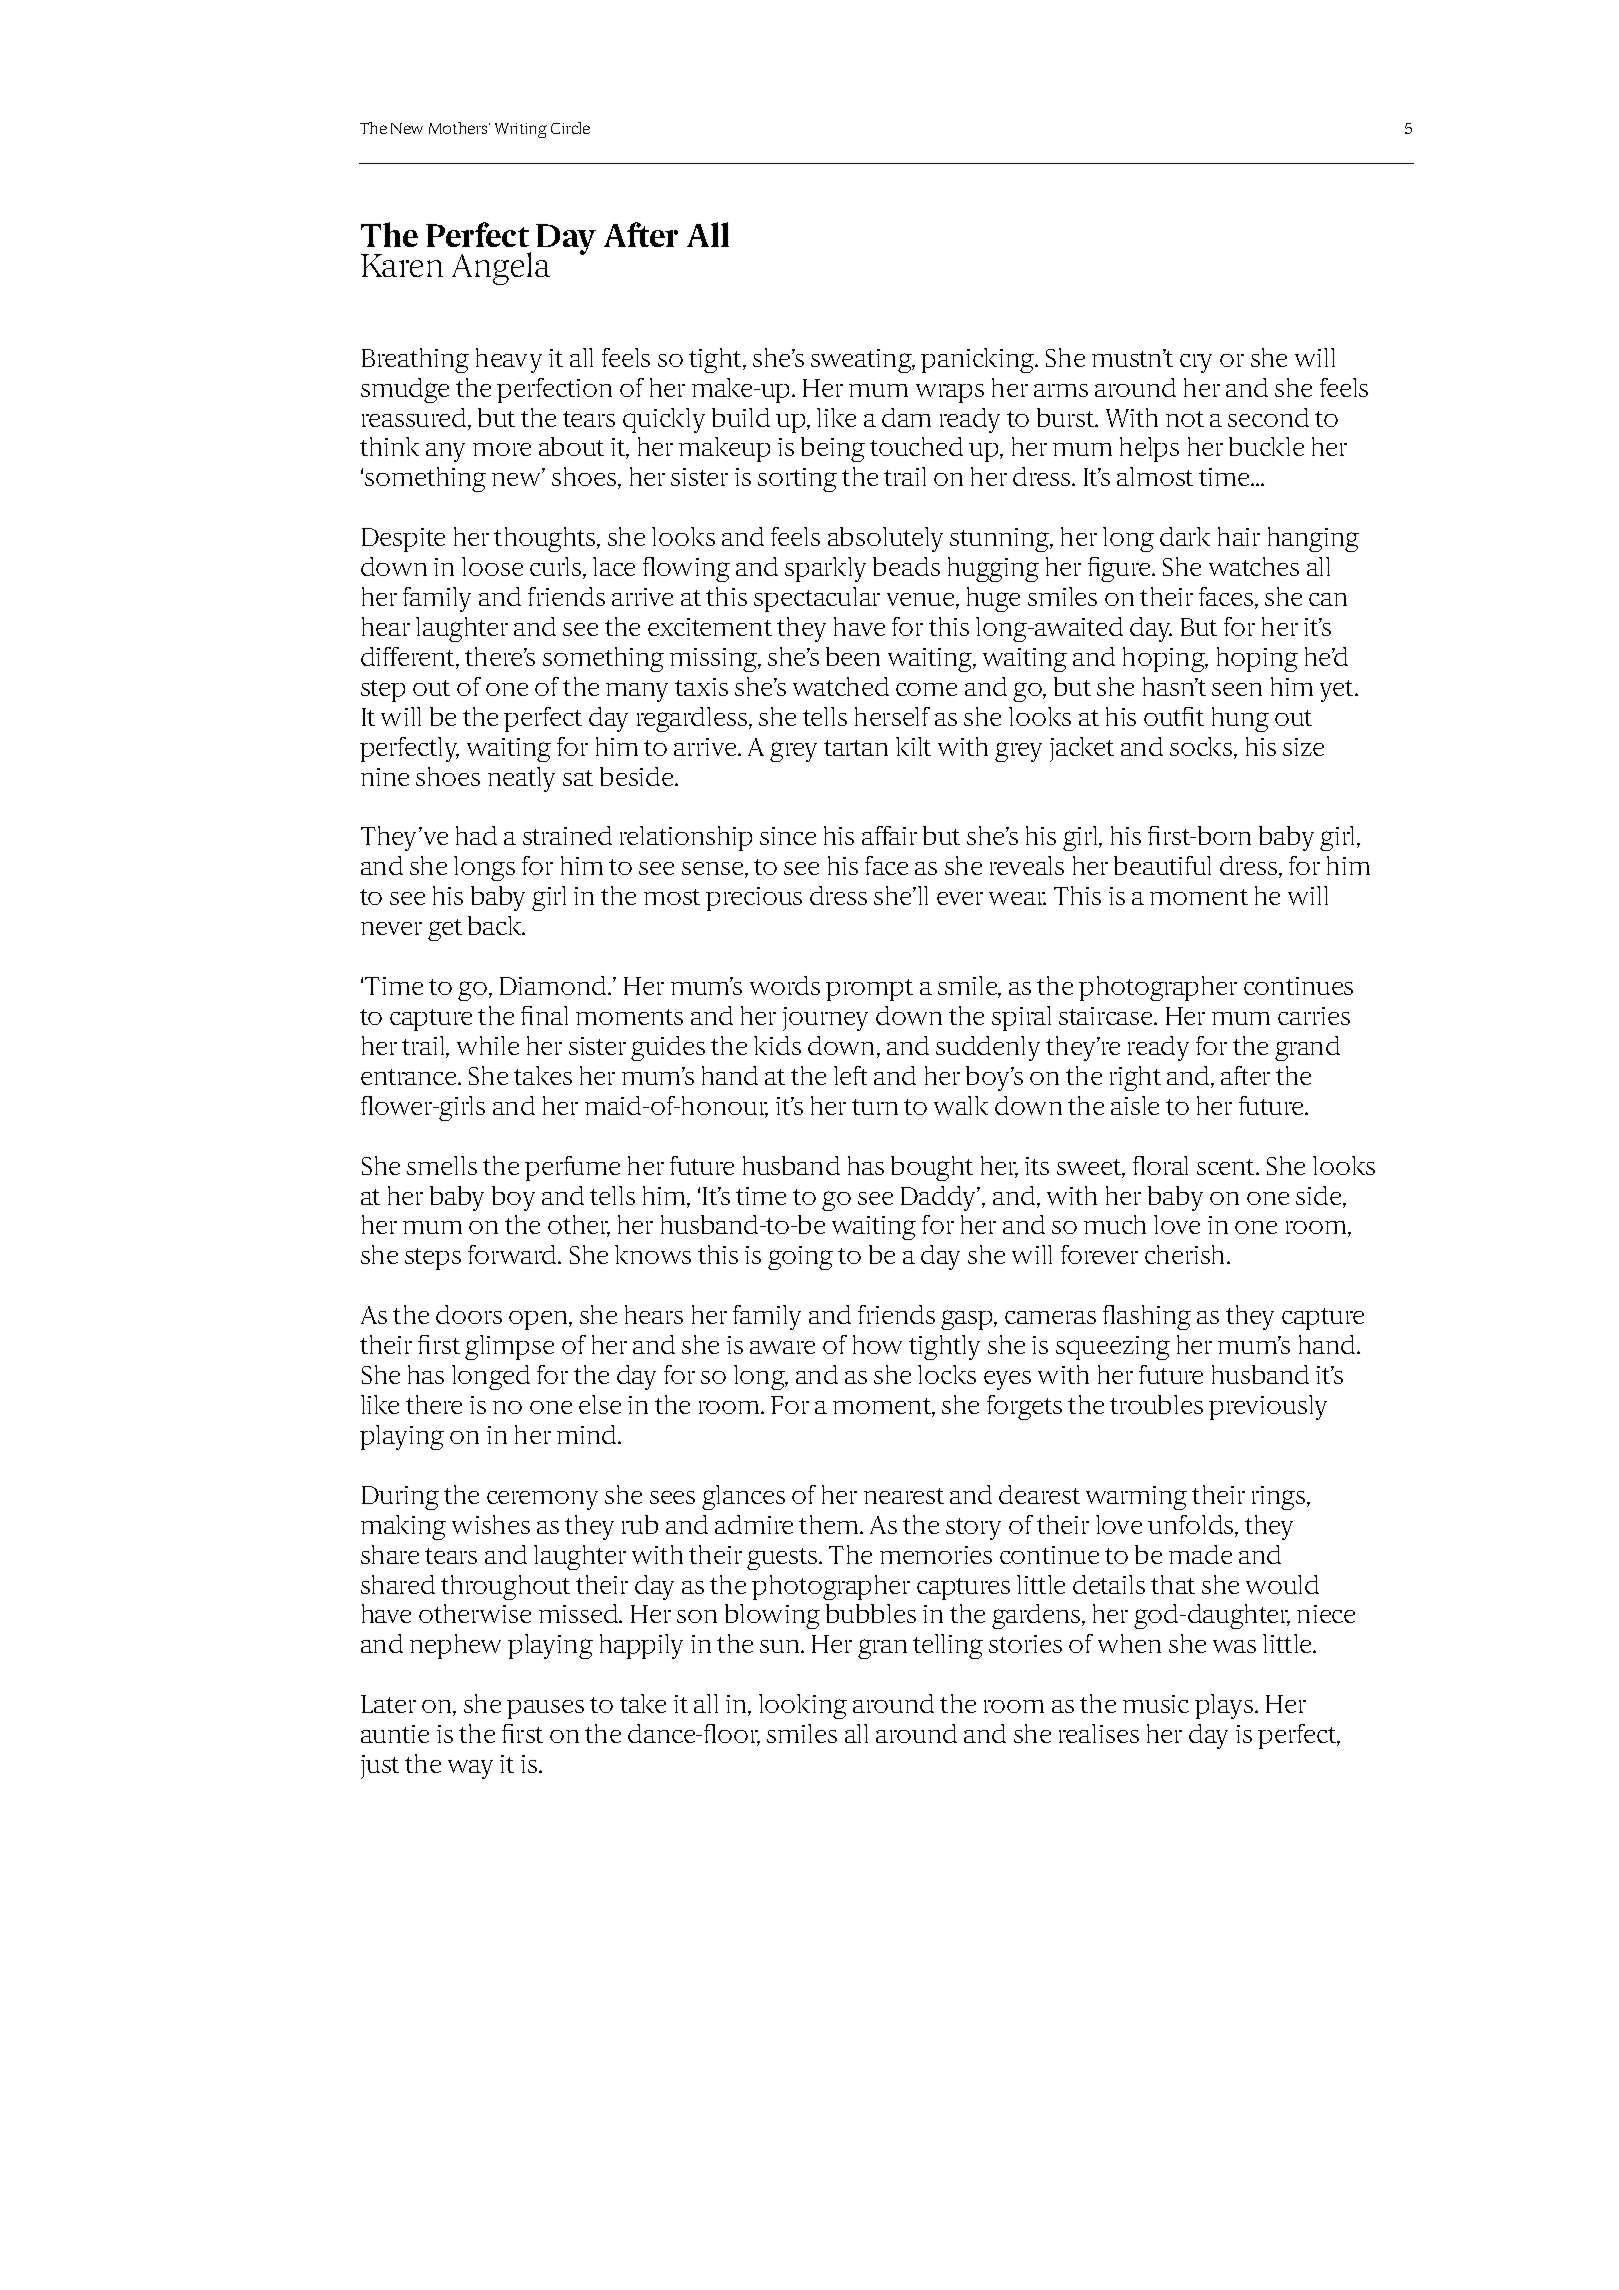 Image resolution: width=1619 pixels, height=2290 pixels. Describe the element at coordinates (521, 130) in the image. I see `Writing` at that location.
